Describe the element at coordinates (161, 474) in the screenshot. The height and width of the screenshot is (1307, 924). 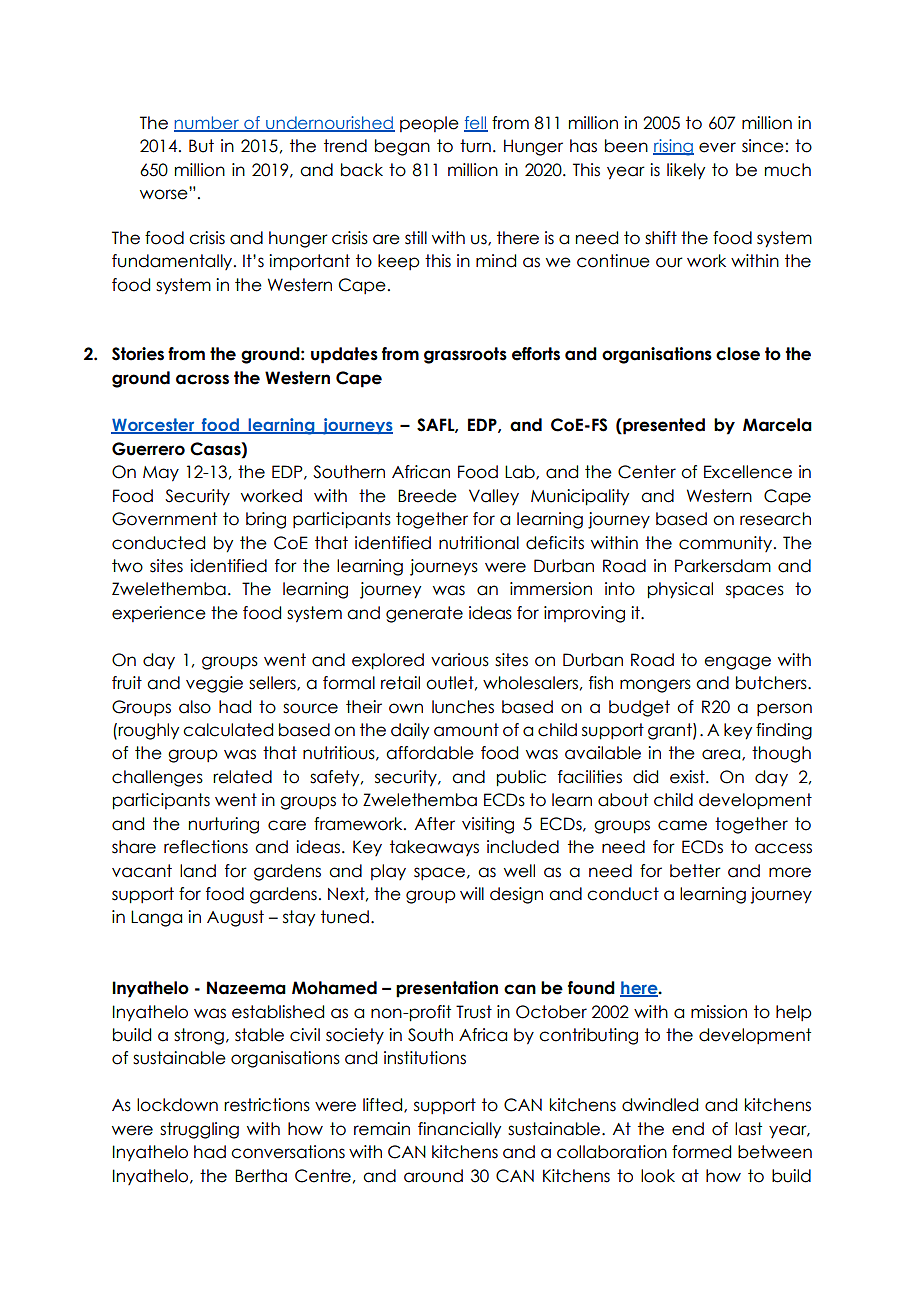
I see `May` at that location.
